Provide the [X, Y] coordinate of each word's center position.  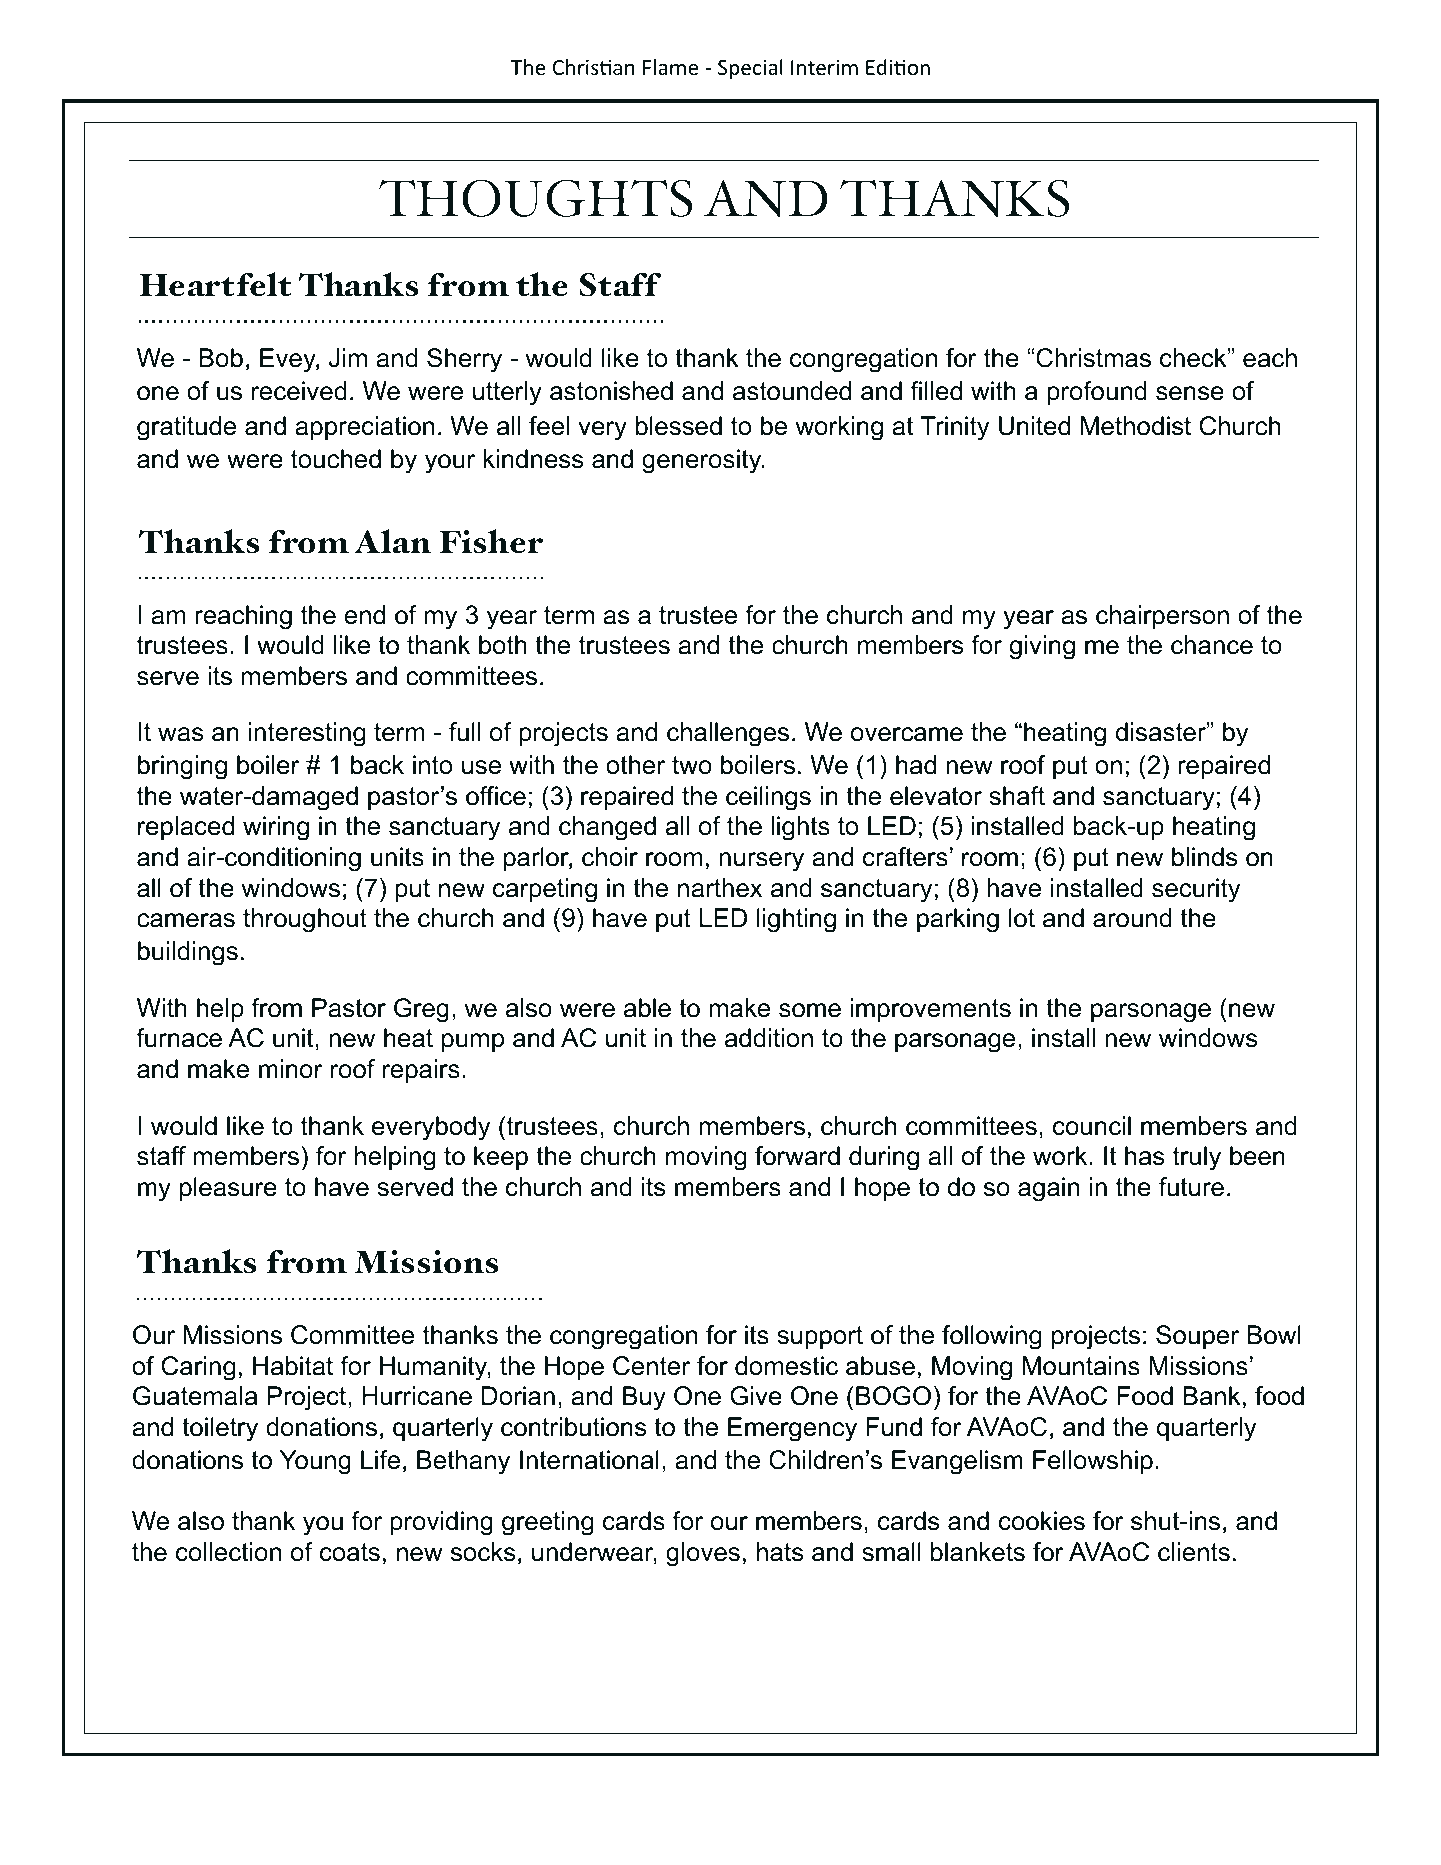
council [1092, 1126]
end [364, 615]
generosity [703, 461]
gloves [703, 1554]
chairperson [1162, 617]
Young [315, 1462]
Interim [824, 67]
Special [750, 69]
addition [769, 1038]
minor [291, 1069]
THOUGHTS [536, 199]
